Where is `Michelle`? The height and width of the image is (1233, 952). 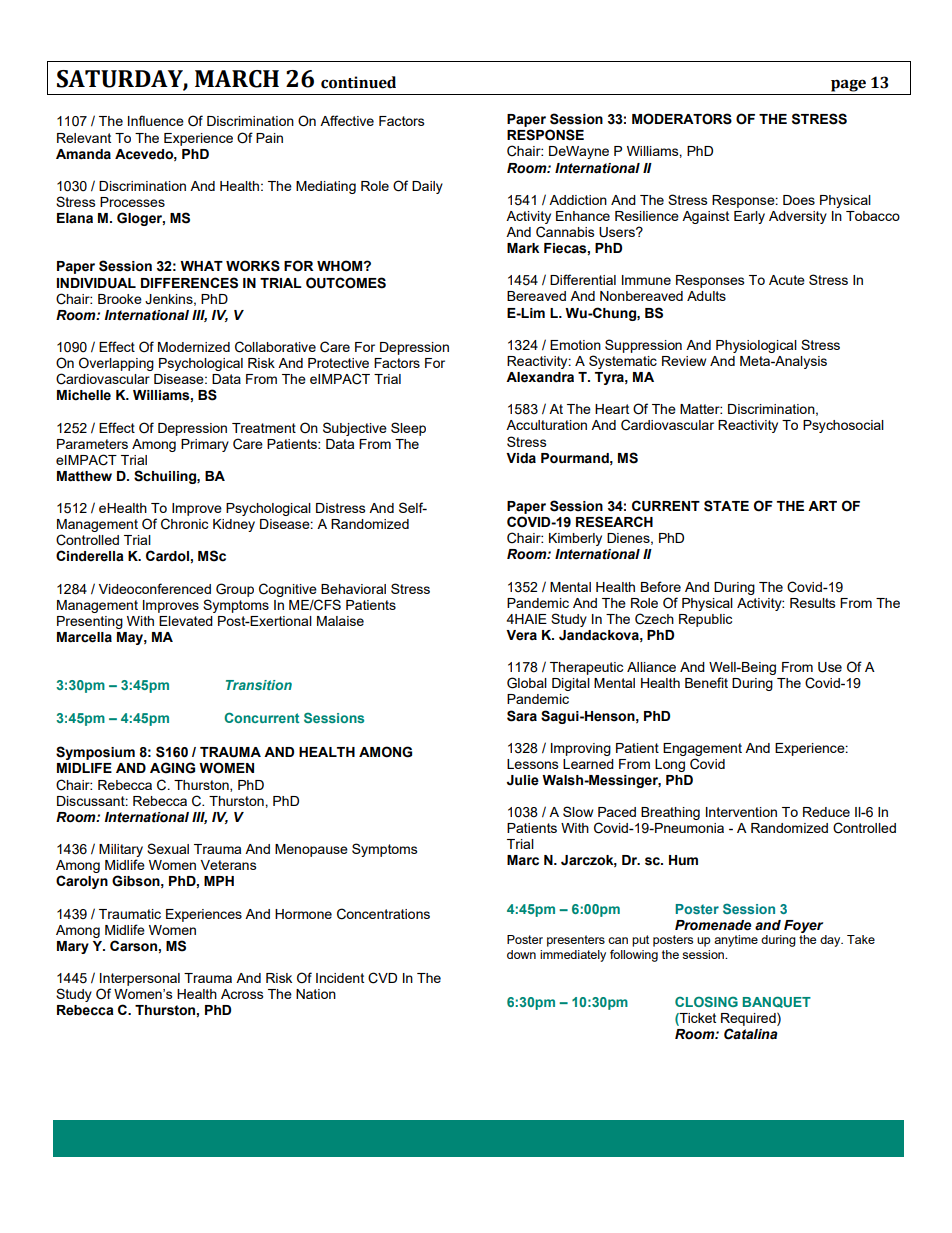 Michelle is located at coordinates (84, 395).
